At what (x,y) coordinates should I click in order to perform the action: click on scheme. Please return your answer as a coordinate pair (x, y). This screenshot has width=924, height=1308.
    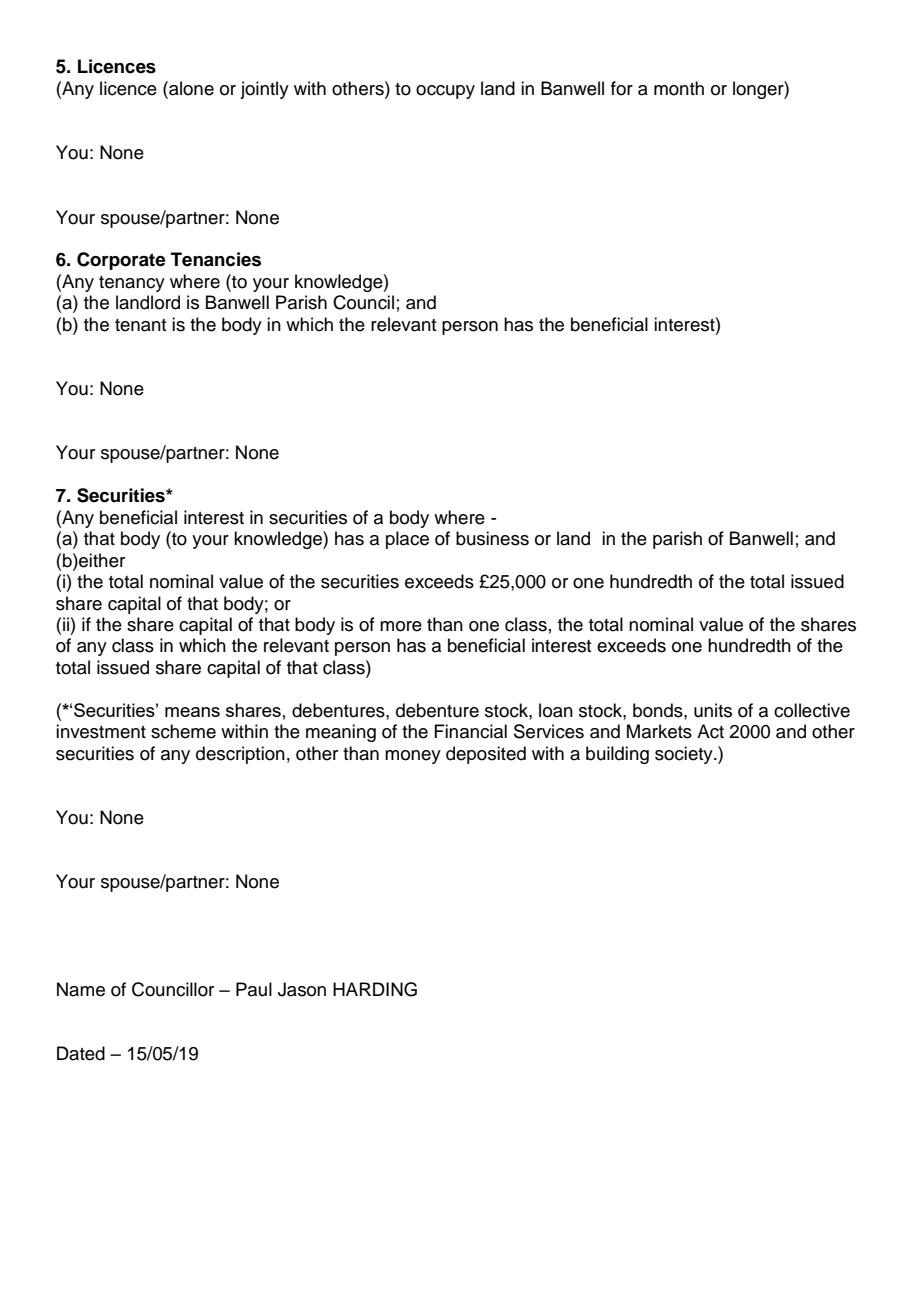
    Looking at the image, I should click on (183, 731).
